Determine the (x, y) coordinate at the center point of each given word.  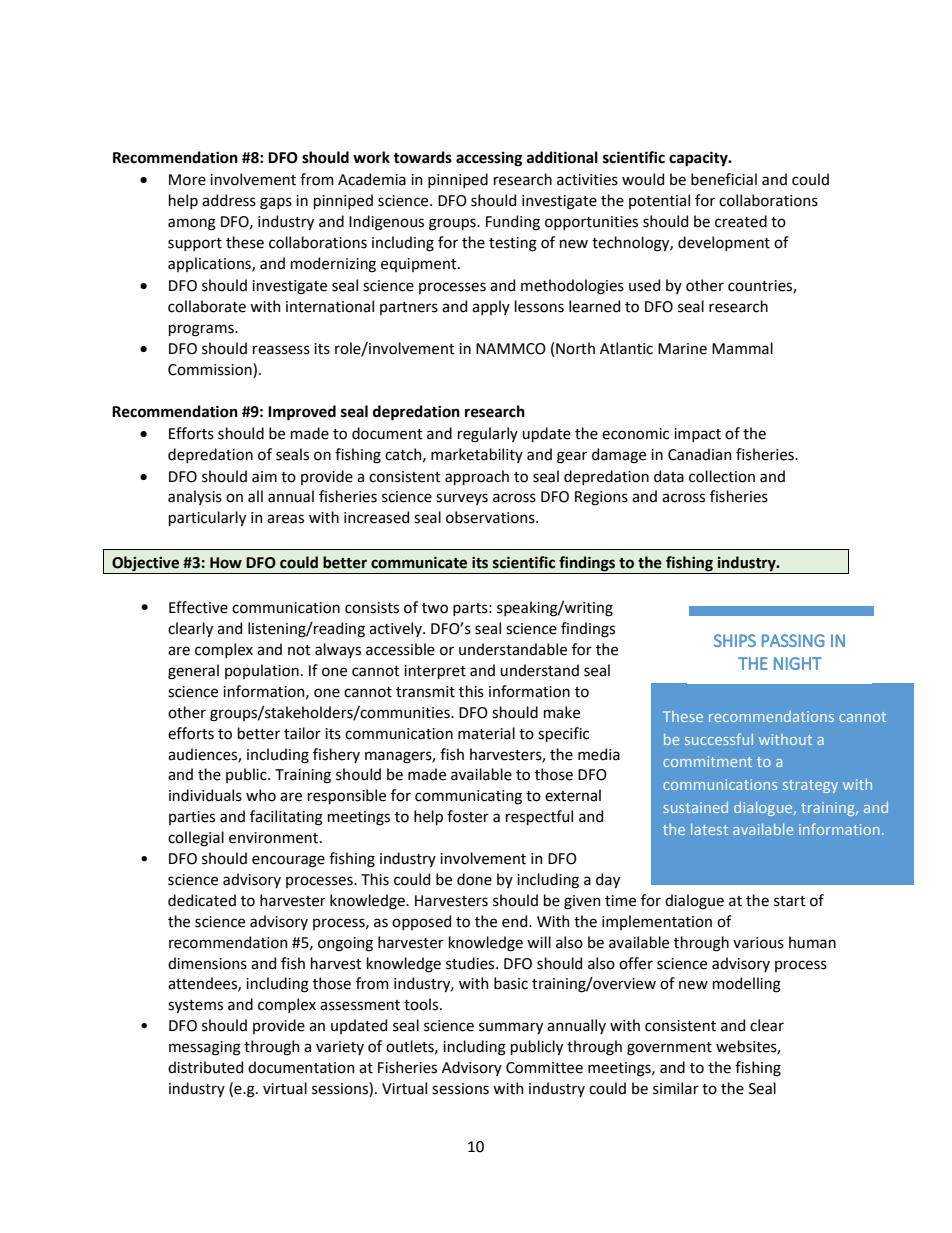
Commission (211, 370)
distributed (205, 1067)
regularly (488, 435)
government (669, 1049)
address (229, 200)
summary (511, 1028)
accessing (489, 159)
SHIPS (735, 640)
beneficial (724, 179)
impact (697, 435)
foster (468, 816)
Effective (198, 607)
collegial (196, 839)
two (435, 608)
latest (709, 829)
